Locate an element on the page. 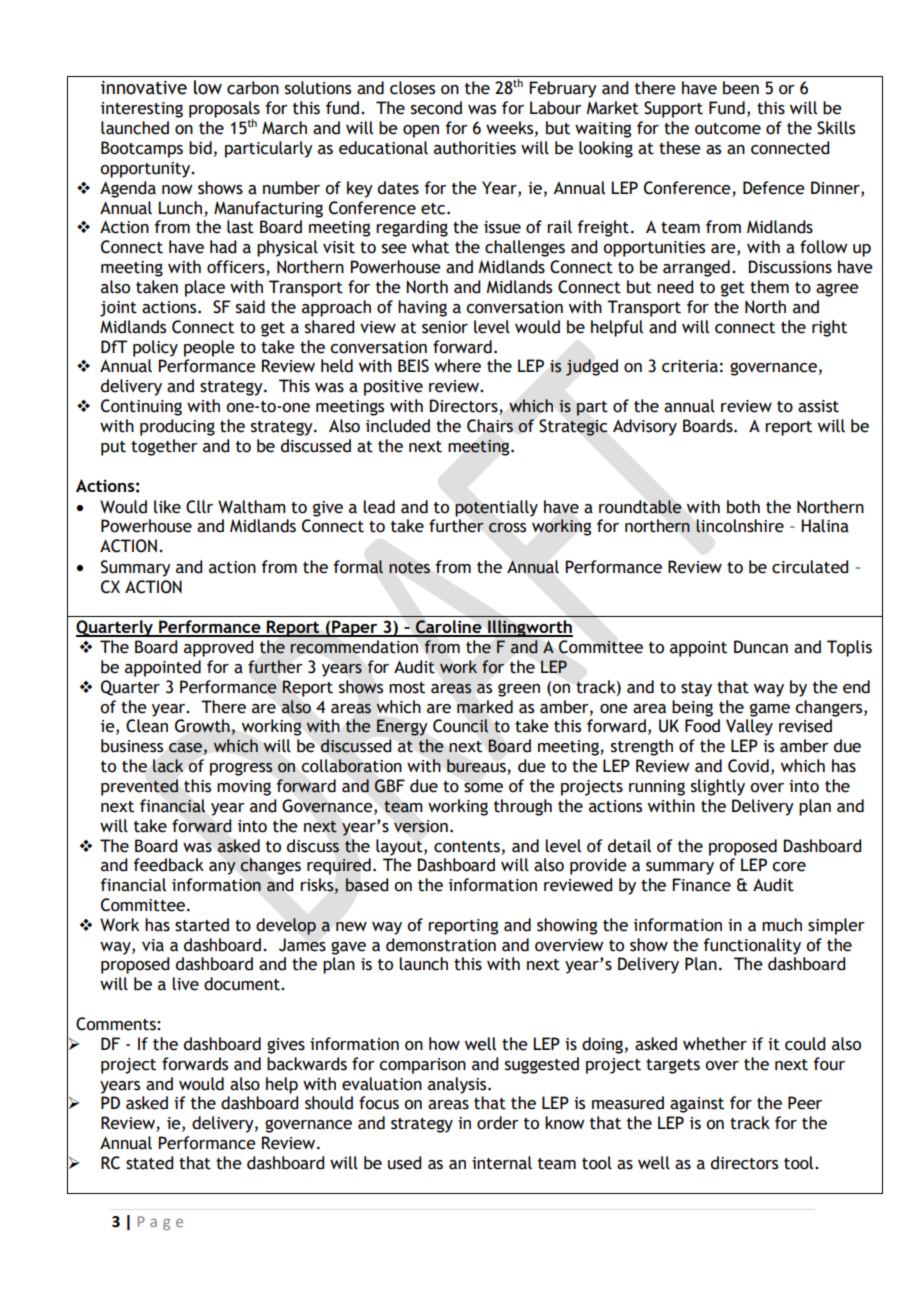 Image resolution: width=924 pixels, height=1308 pixels. some is located at coordinates (483, 787).
